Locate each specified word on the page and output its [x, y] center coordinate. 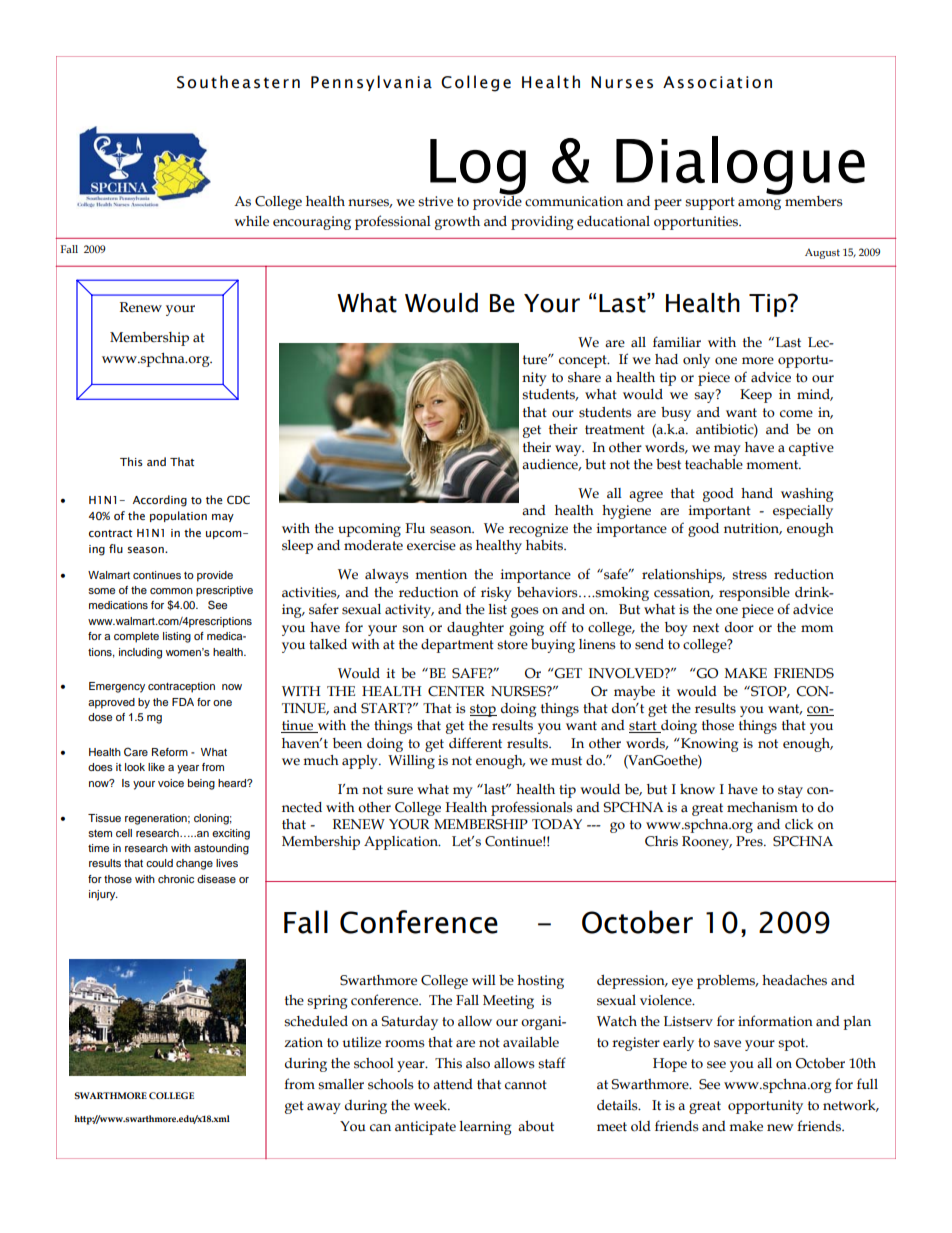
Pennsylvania [371, 83]
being [201, 784]
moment [773, 465]
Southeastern [238, 82]
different [475, 743]
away [324, 1108]
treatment [615, 430]
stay [790, 791]
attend [453, 1084]
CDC [238, 499]
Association [717, 82]
